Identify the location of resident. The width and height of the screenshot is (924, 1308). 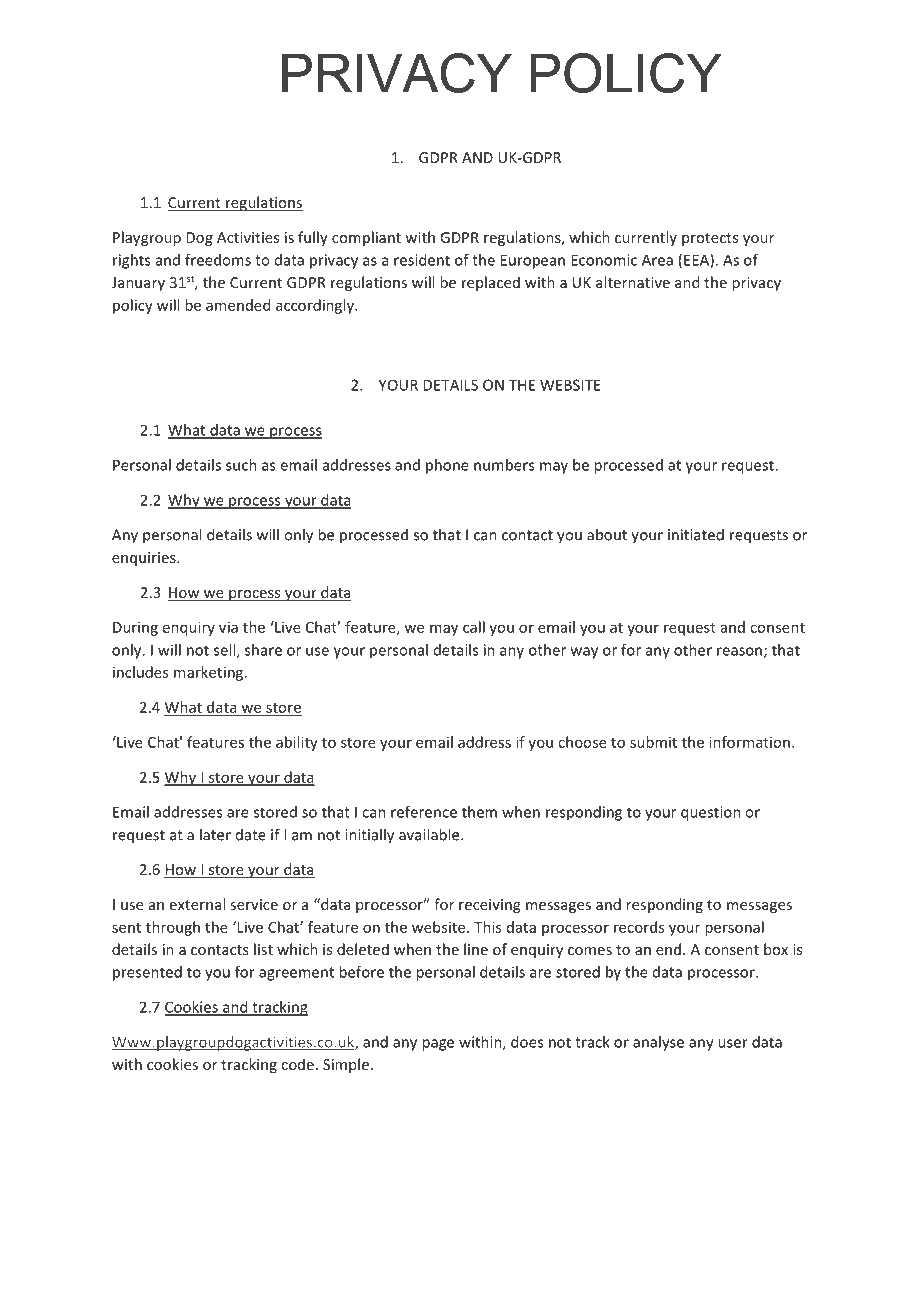
(422, 260).
